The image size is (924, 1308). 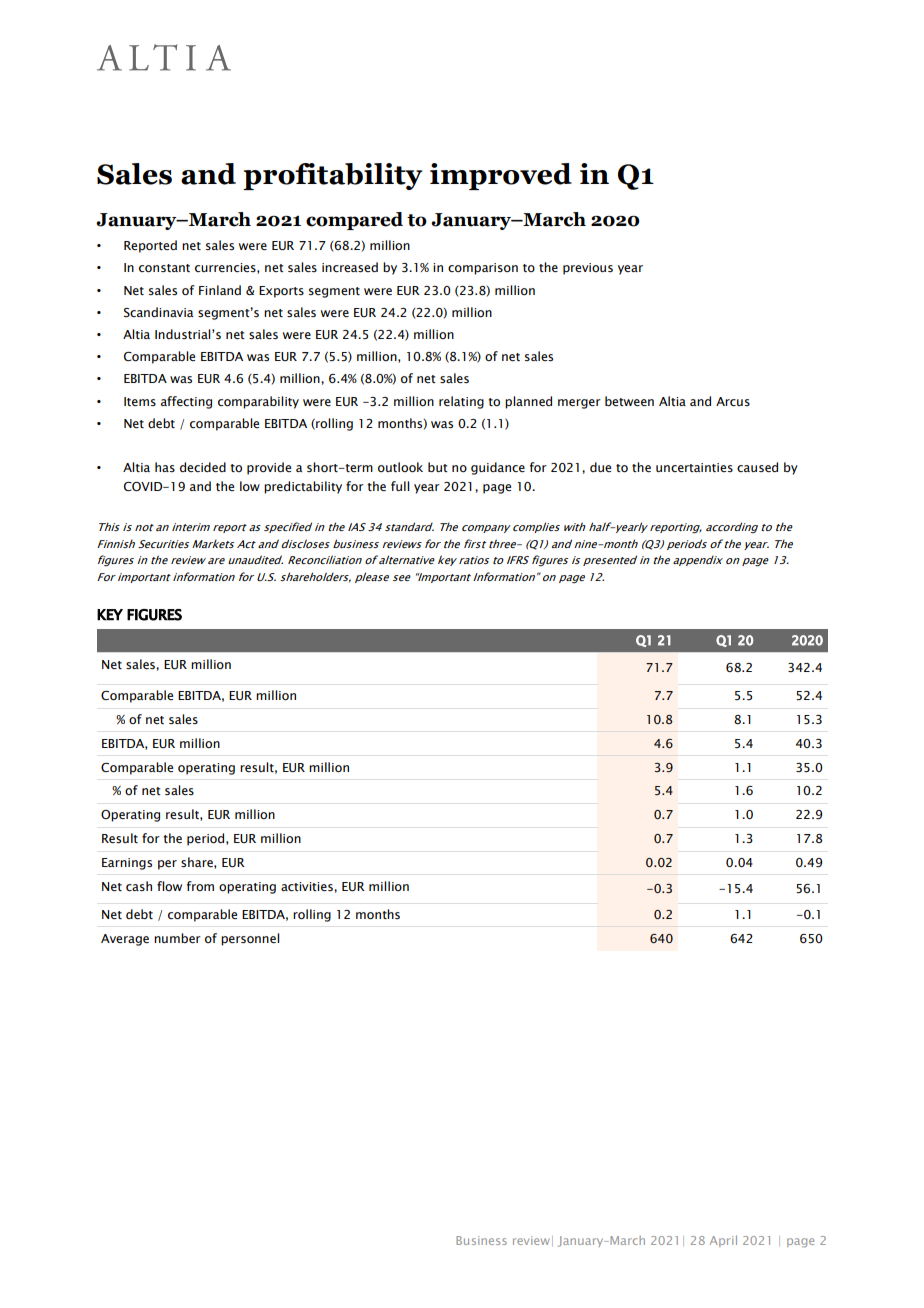 What do you see at coordinates (723, 1241) in the page?
I see `April` at bounding box center [723, 1241].
